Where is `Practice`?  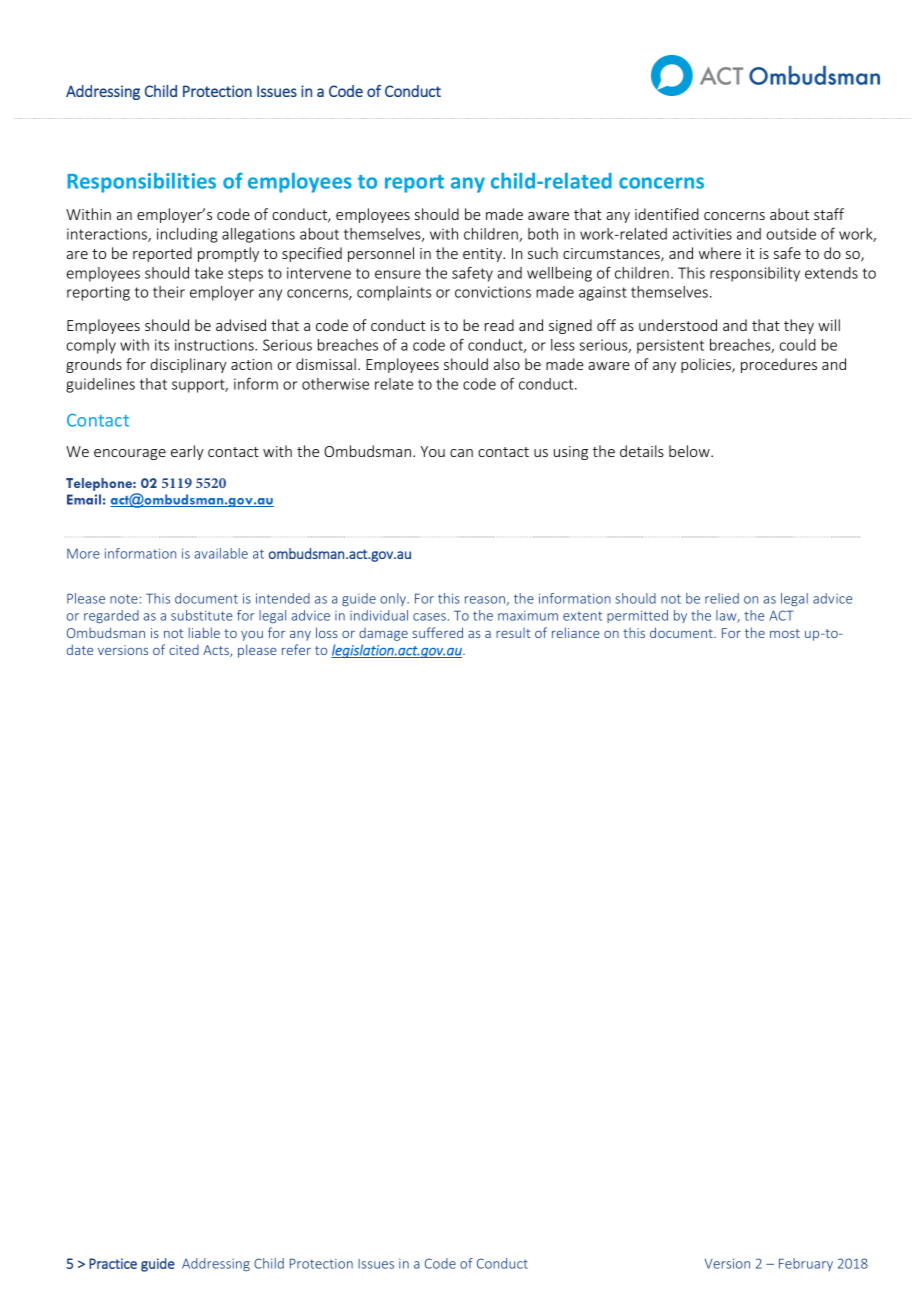 Practice is located at coordinates (113, 1263).
